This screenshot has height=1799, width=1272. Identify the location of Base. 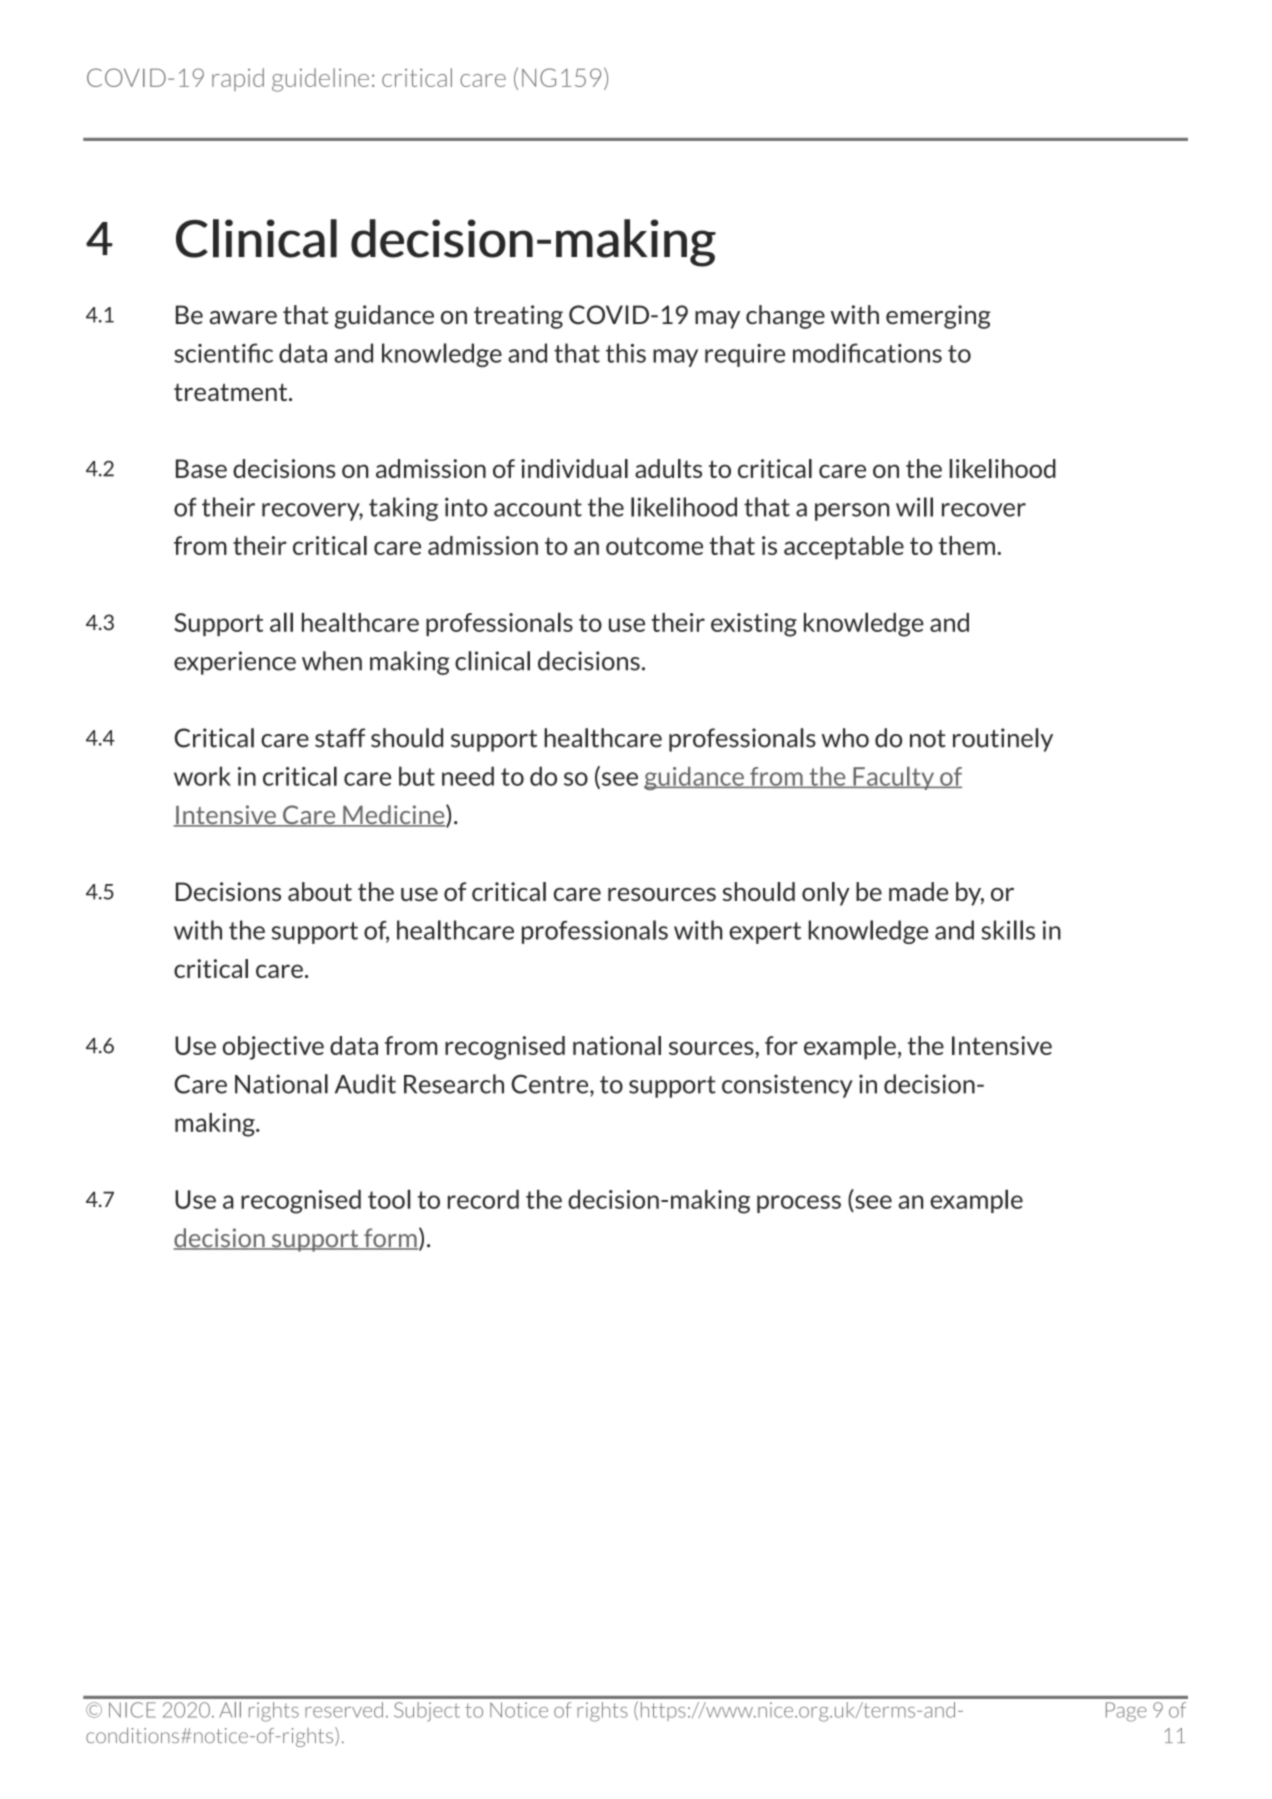
(201, 468).
